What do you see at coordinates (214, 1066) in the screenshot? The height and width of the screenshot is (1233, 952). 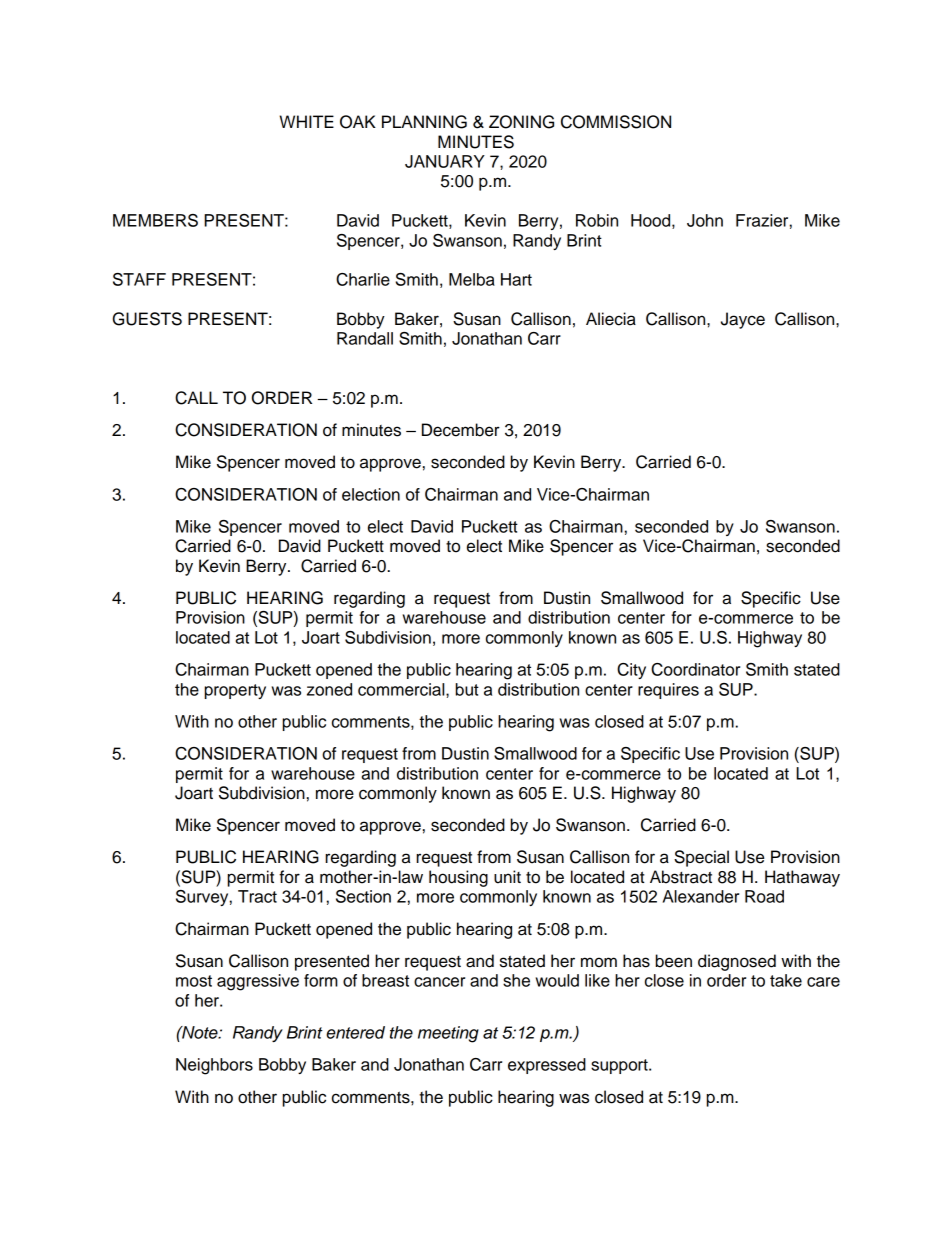 I see `Neighbors` at bounding box center [214, 1066].
